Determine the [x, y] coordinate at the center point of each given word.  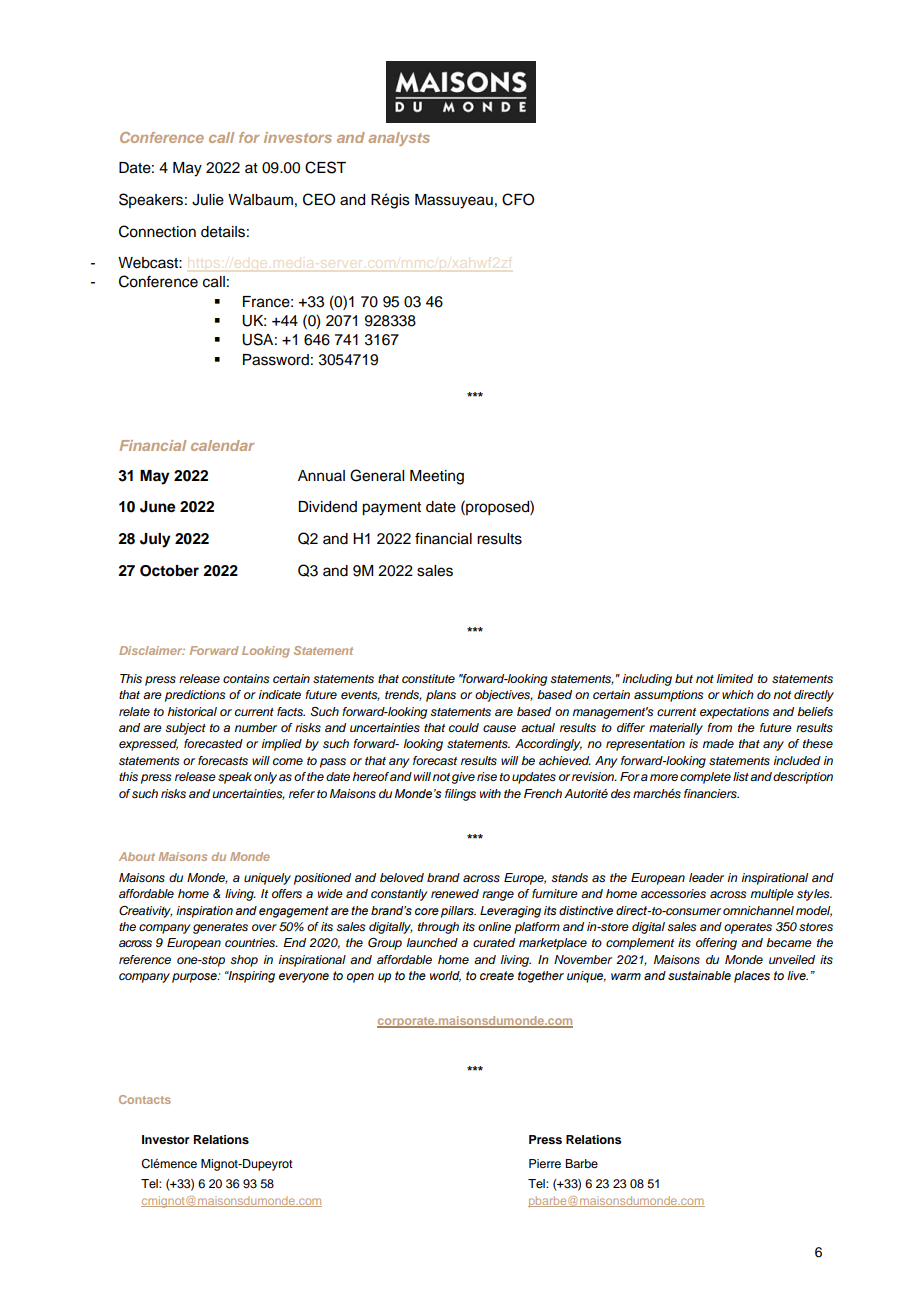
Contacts [145, 1099]
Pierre [545, 1163]
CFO [518, 199]
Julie [208, 200]
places [752, 977]
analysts [399, 139]
